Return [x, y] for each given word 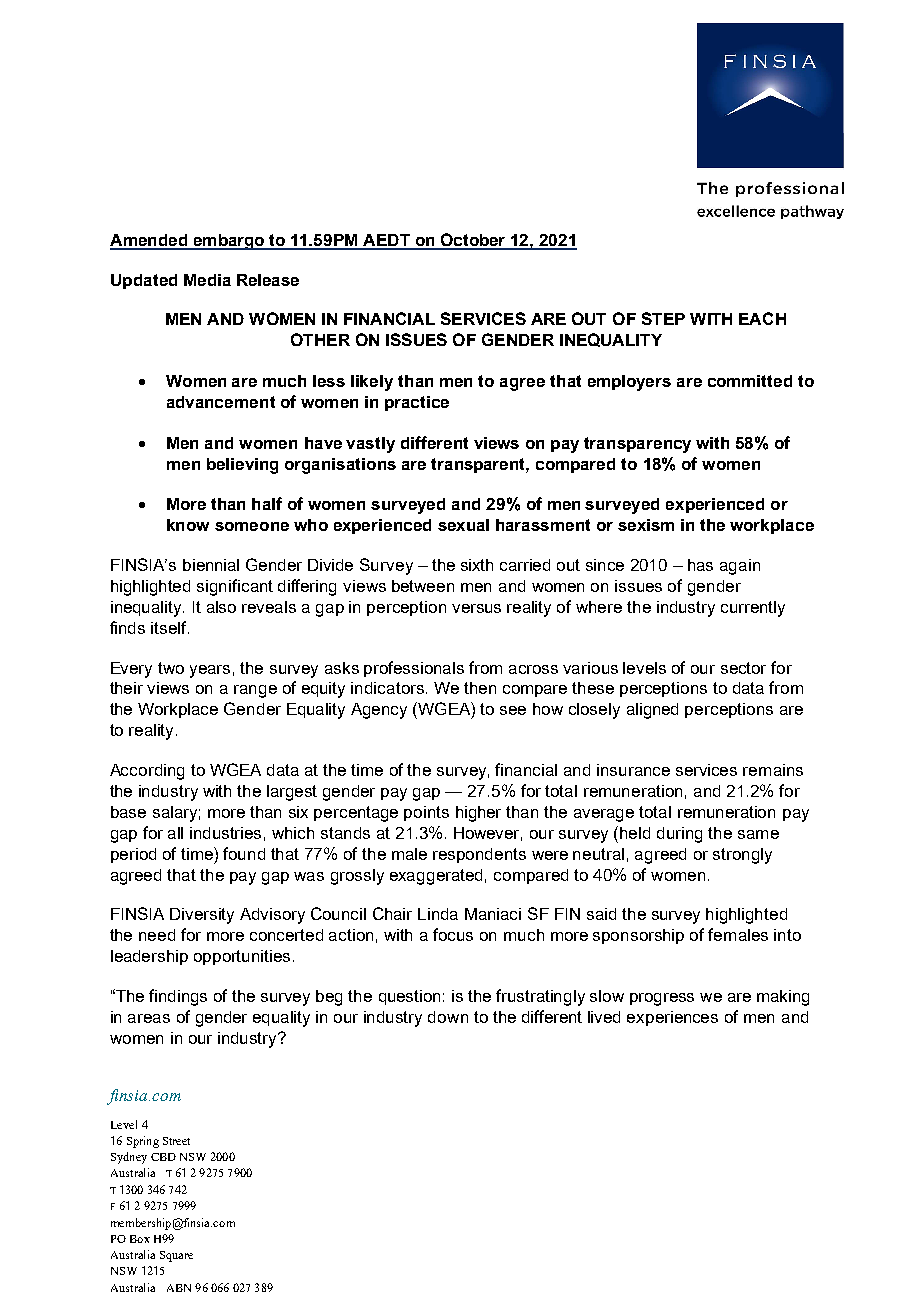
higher [478, 814]
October [474, 241]
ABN [179, 1288]
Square [176, 1256]
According [147, 772]
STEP [663, 318]
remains [773, 770]
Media [207, 280]
